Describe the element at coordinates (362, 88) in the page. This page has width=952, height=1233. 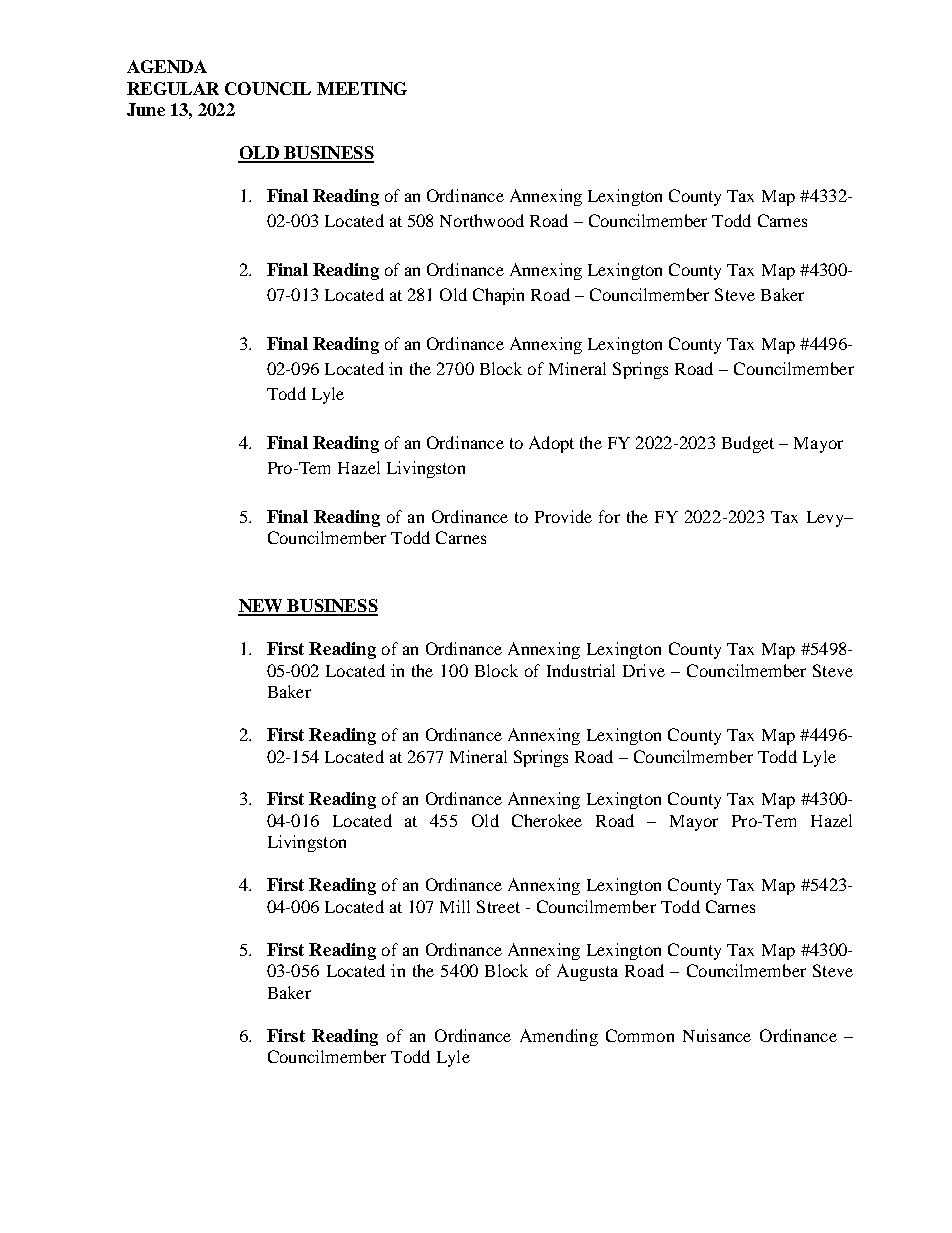
I see `MEETING` at that location.
